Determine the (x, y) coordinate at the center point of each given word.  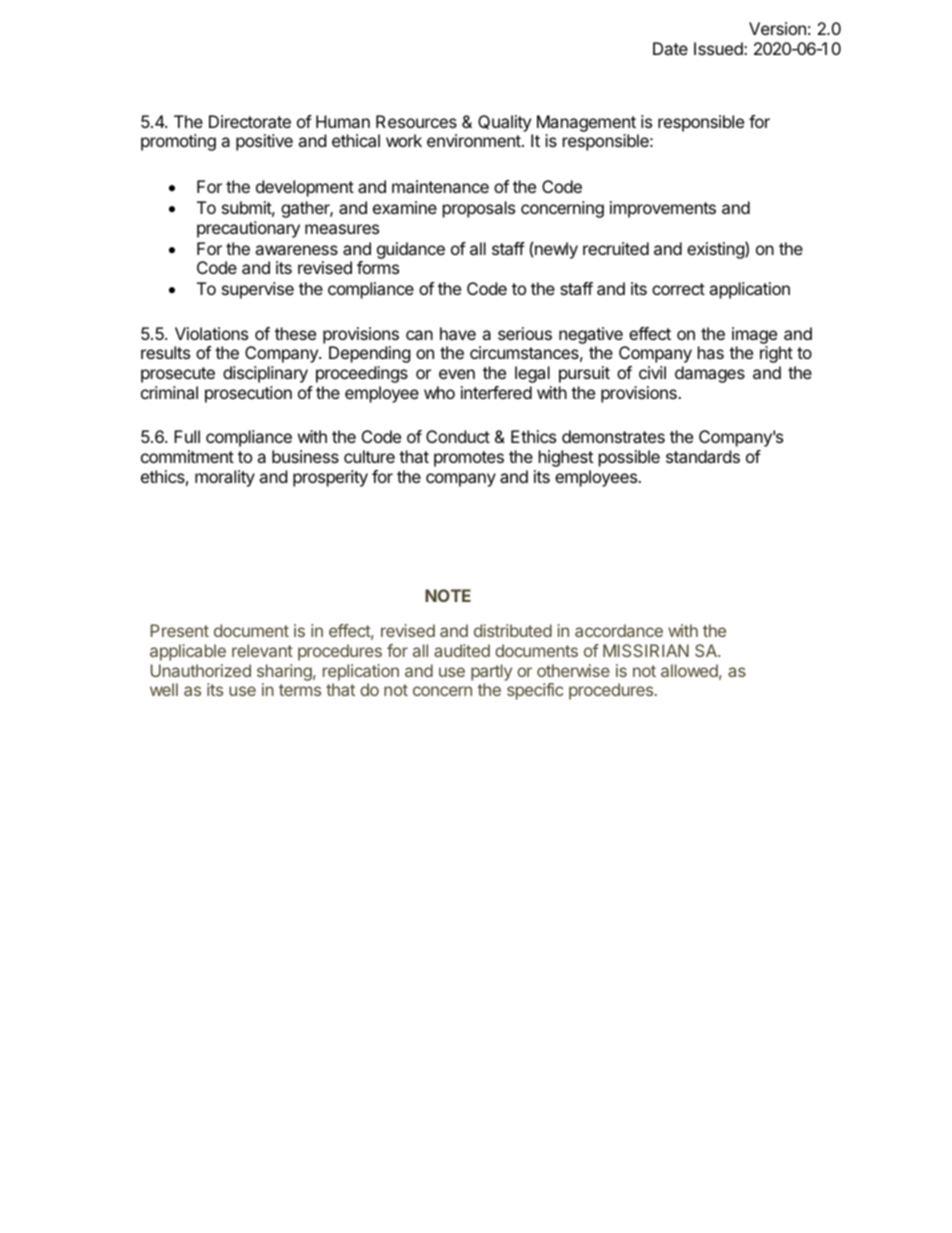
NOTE (448, 595)
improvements (663, 209)
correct (678, 289)
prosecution (248, 394)
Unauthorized (201, 670)
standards (703, 456)
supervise (258, 290)
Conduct (458, 436)
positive (264, 142)
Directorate (250, 121)
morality (225, 478)
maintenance (440, 186)
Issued (719, 48)
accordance (619, 630)
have (458, 333)
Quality (504, 123)
